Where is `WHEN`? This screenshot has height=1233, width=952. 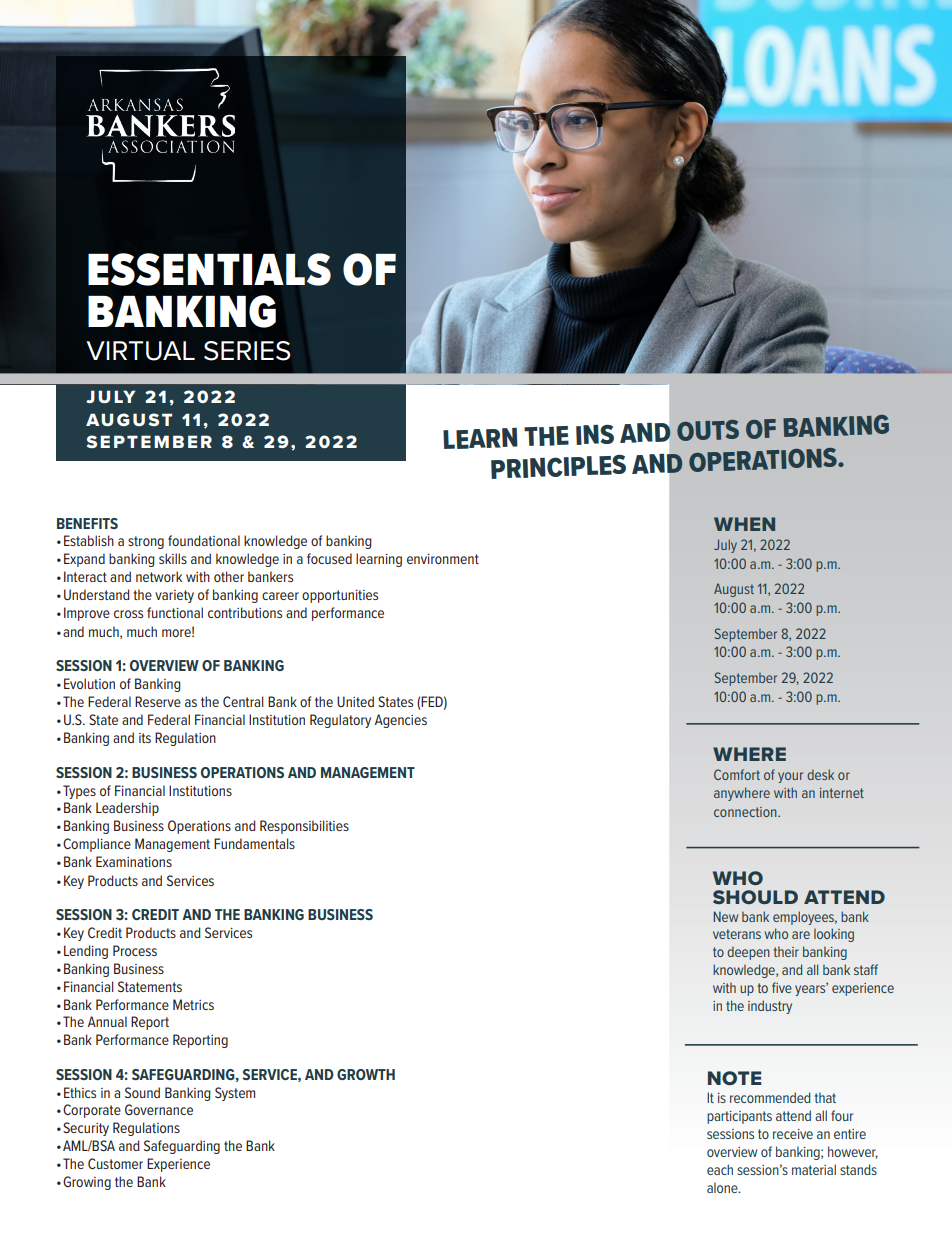 WHEN is located at coordinates (744, 524).
